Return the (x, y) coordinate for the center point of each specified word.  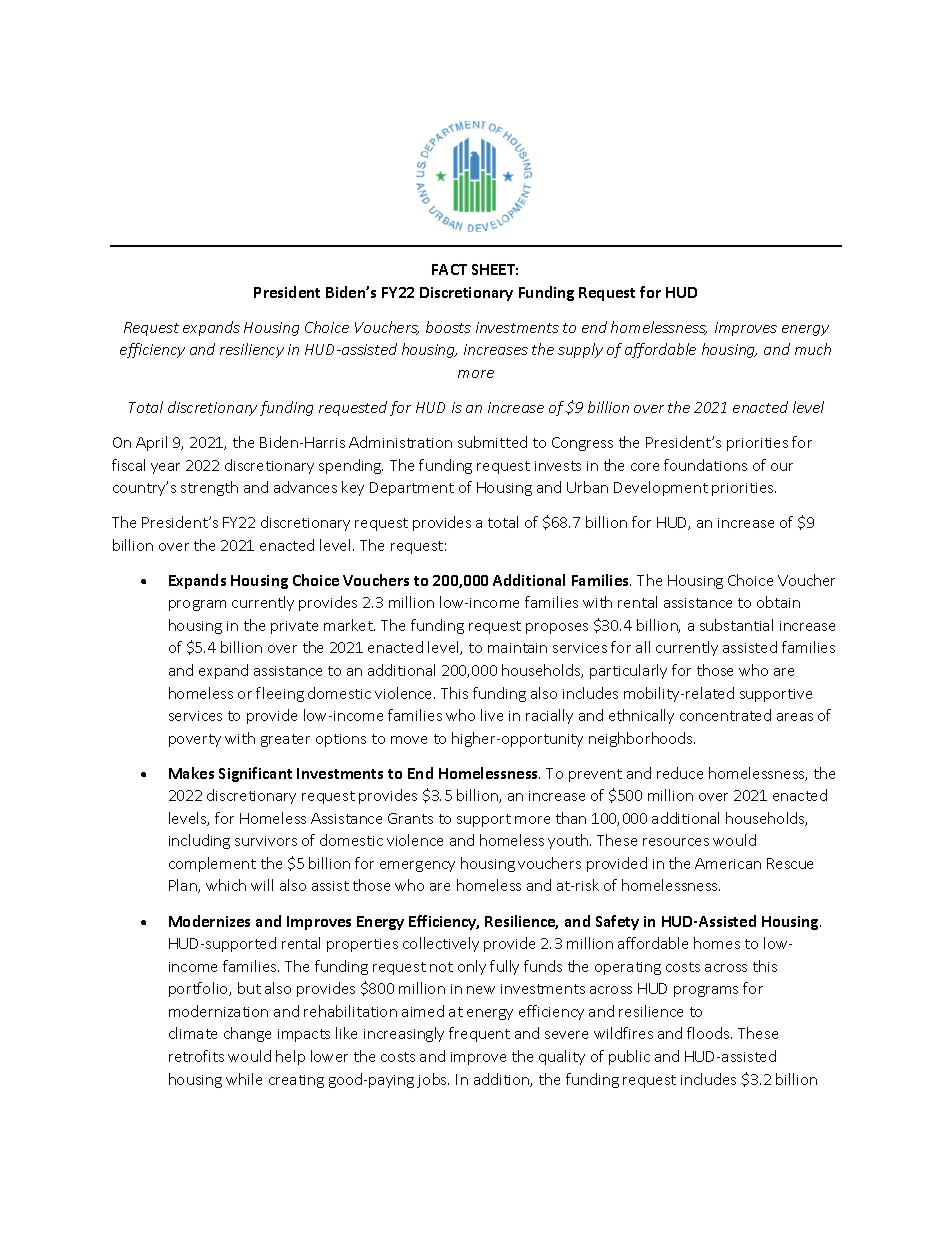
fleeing (280, 694)
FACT (449, 269)
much (813, 349)
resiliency (252, 350)
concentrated (725, 715)
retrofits (196, 1056)
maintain (517, 648)
